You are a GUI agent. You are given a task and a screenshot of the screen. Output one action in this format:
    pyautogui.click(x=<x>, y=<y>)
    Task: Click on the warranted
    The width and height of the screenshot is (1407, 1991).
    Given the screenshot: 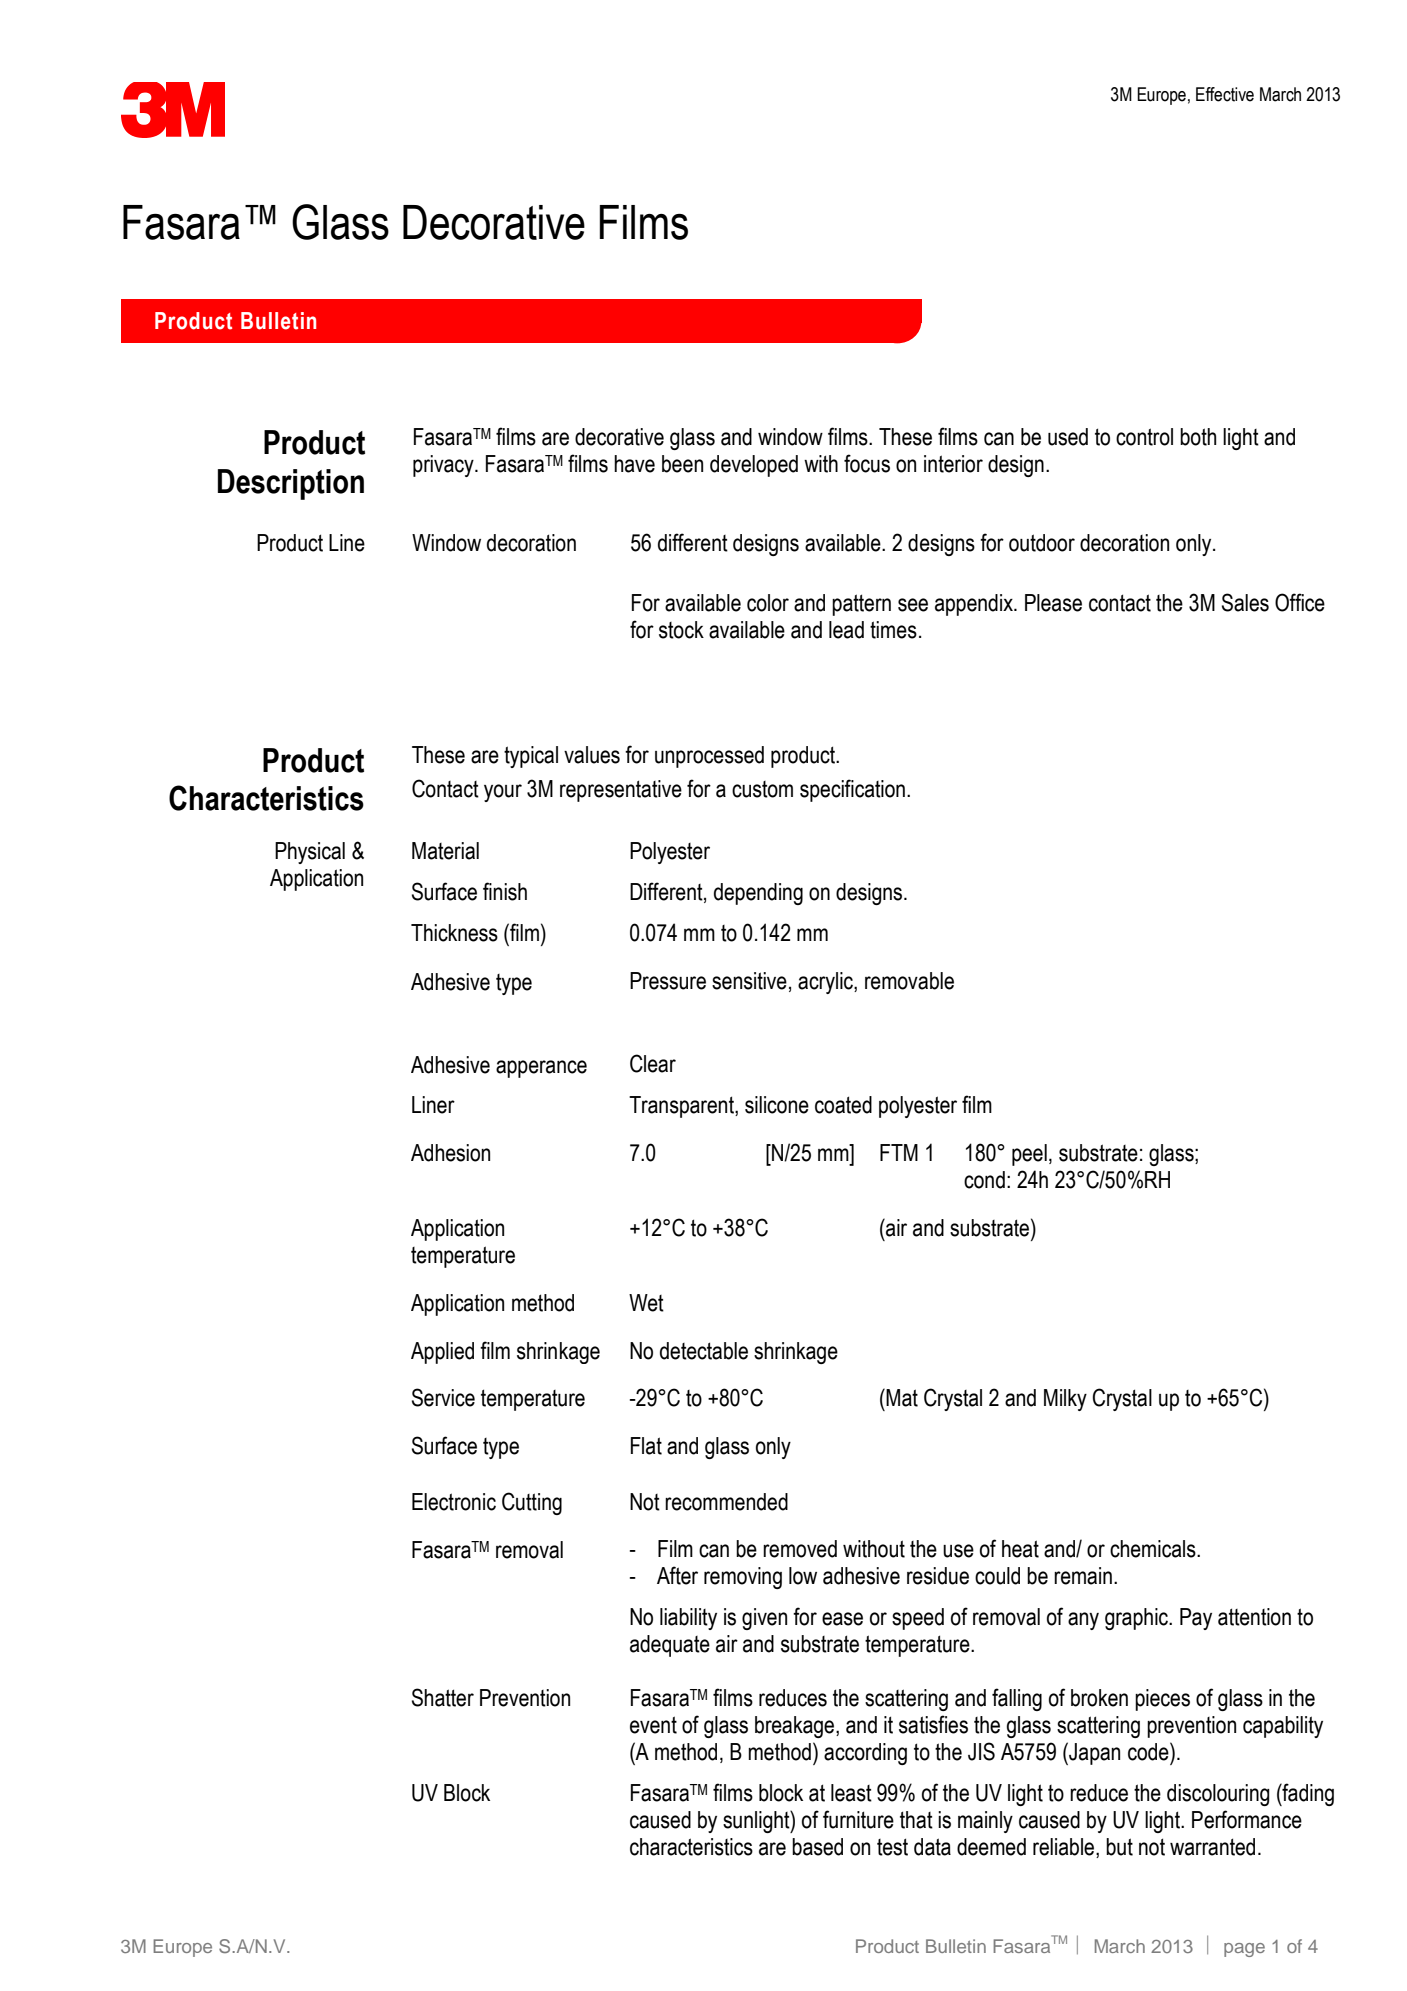 What is the action you would take?
    pyautogui.click(x=1212, y=1847)
